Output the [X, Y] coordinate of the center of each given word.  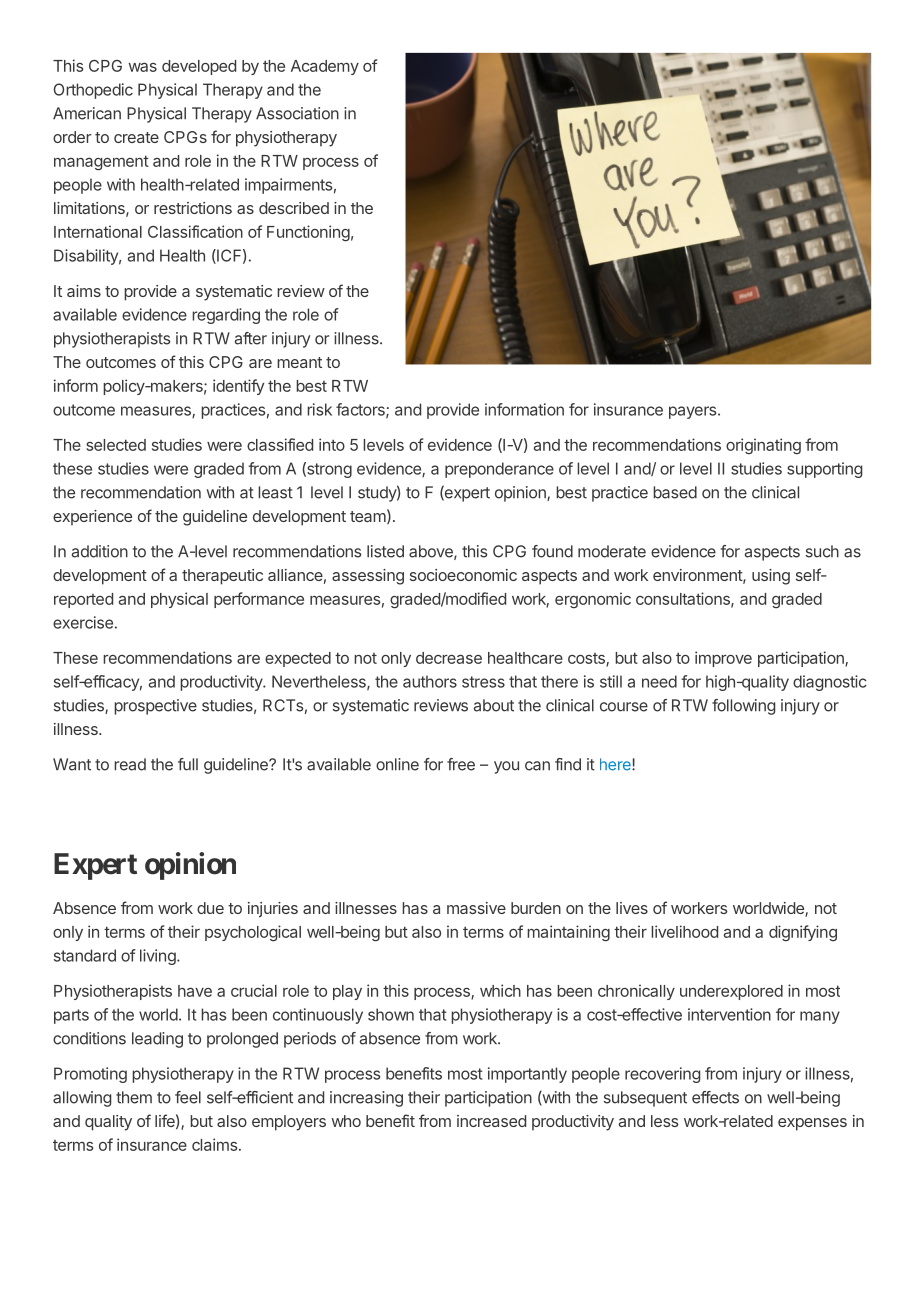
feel [188, 1097]
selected [116, 445]
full [188, 764]
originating [763, 446]
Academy [325, 67]
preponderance [499, 470]
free [461, 764]
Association [297, 113]
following [743, 707]
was [142, 67]
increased [491, 1121]
